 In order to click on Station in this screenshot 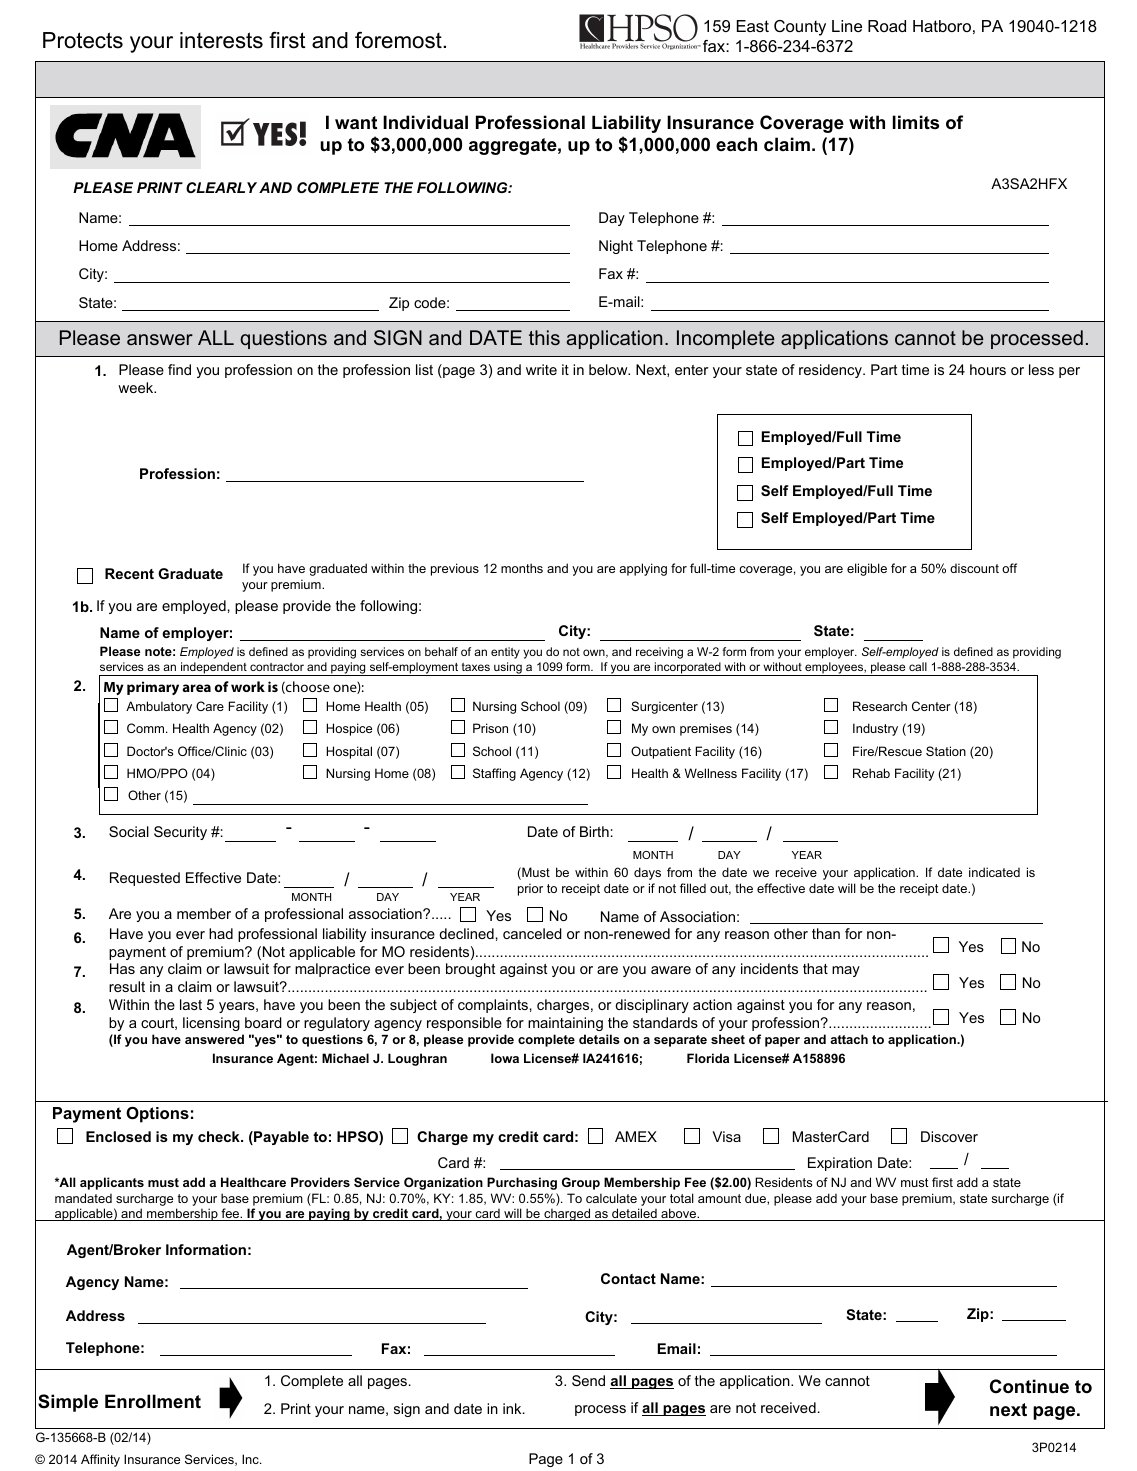, I will do `click(946, 751)`.
